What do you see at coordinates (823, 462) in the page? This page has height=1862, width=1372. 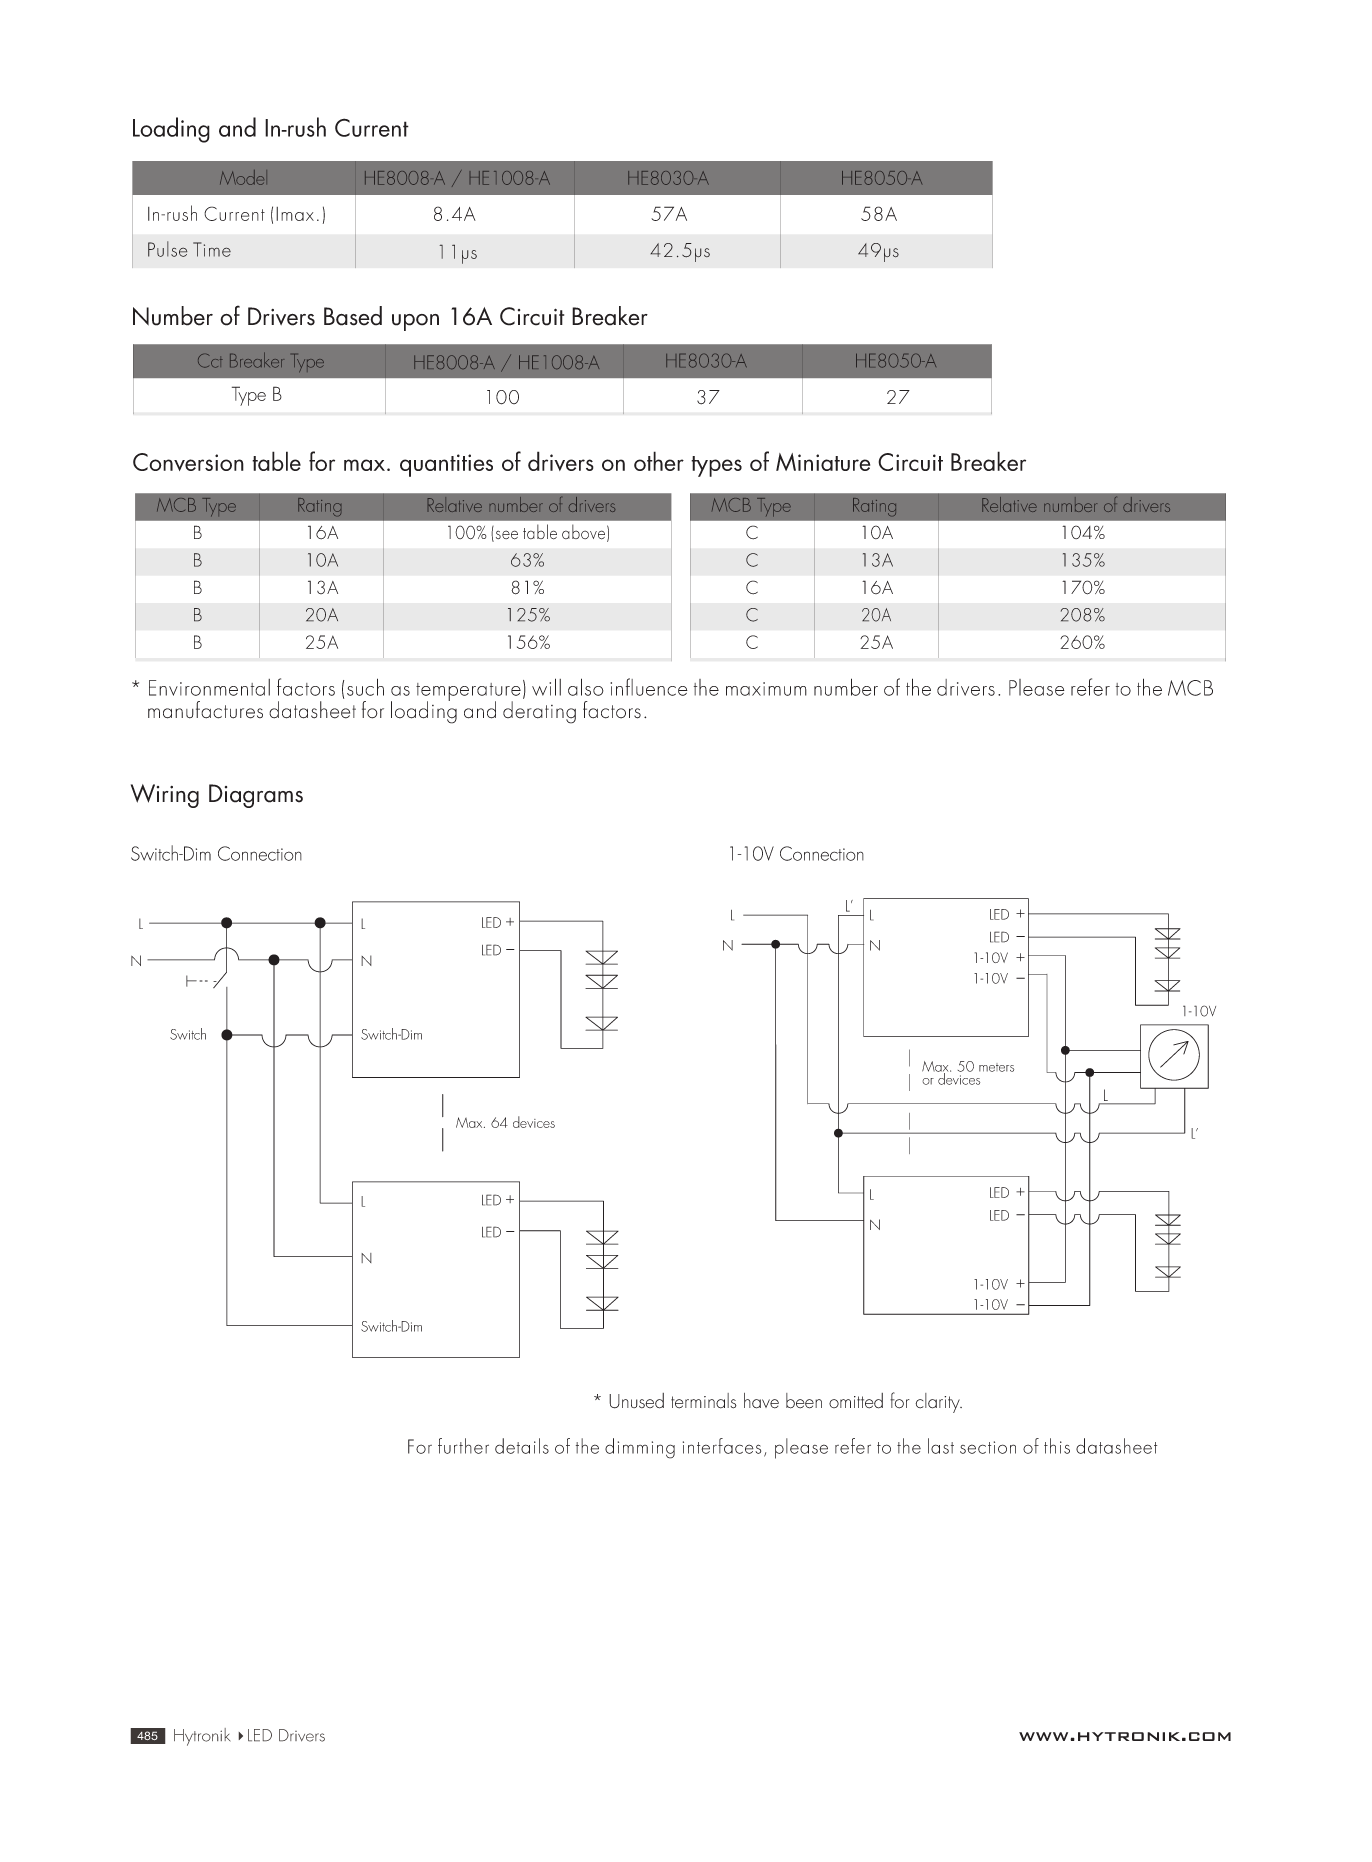 I see `Miniature` at bounding box center [823, 462].
